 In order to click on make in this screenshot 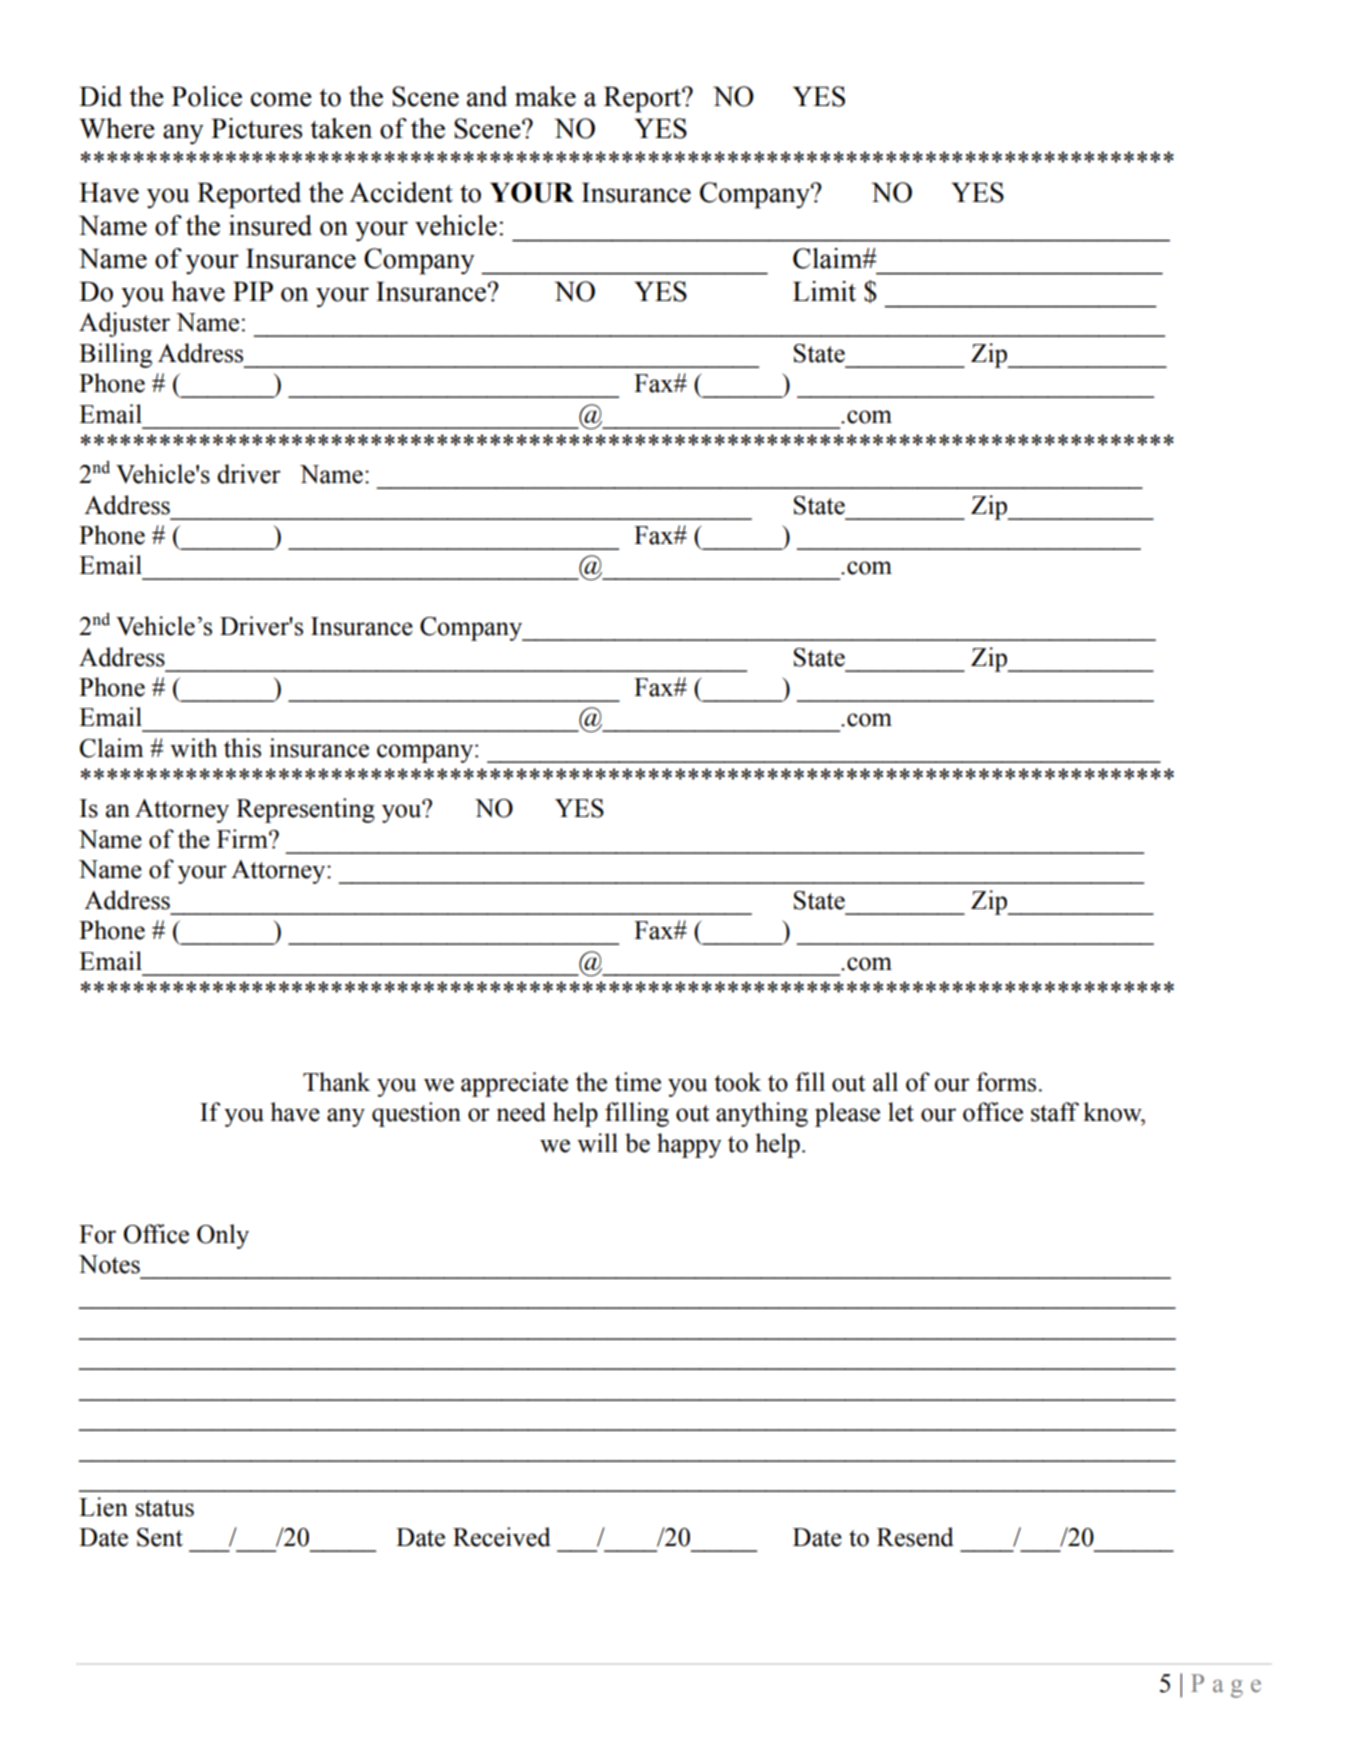, I will do `click(545, 96)`.
